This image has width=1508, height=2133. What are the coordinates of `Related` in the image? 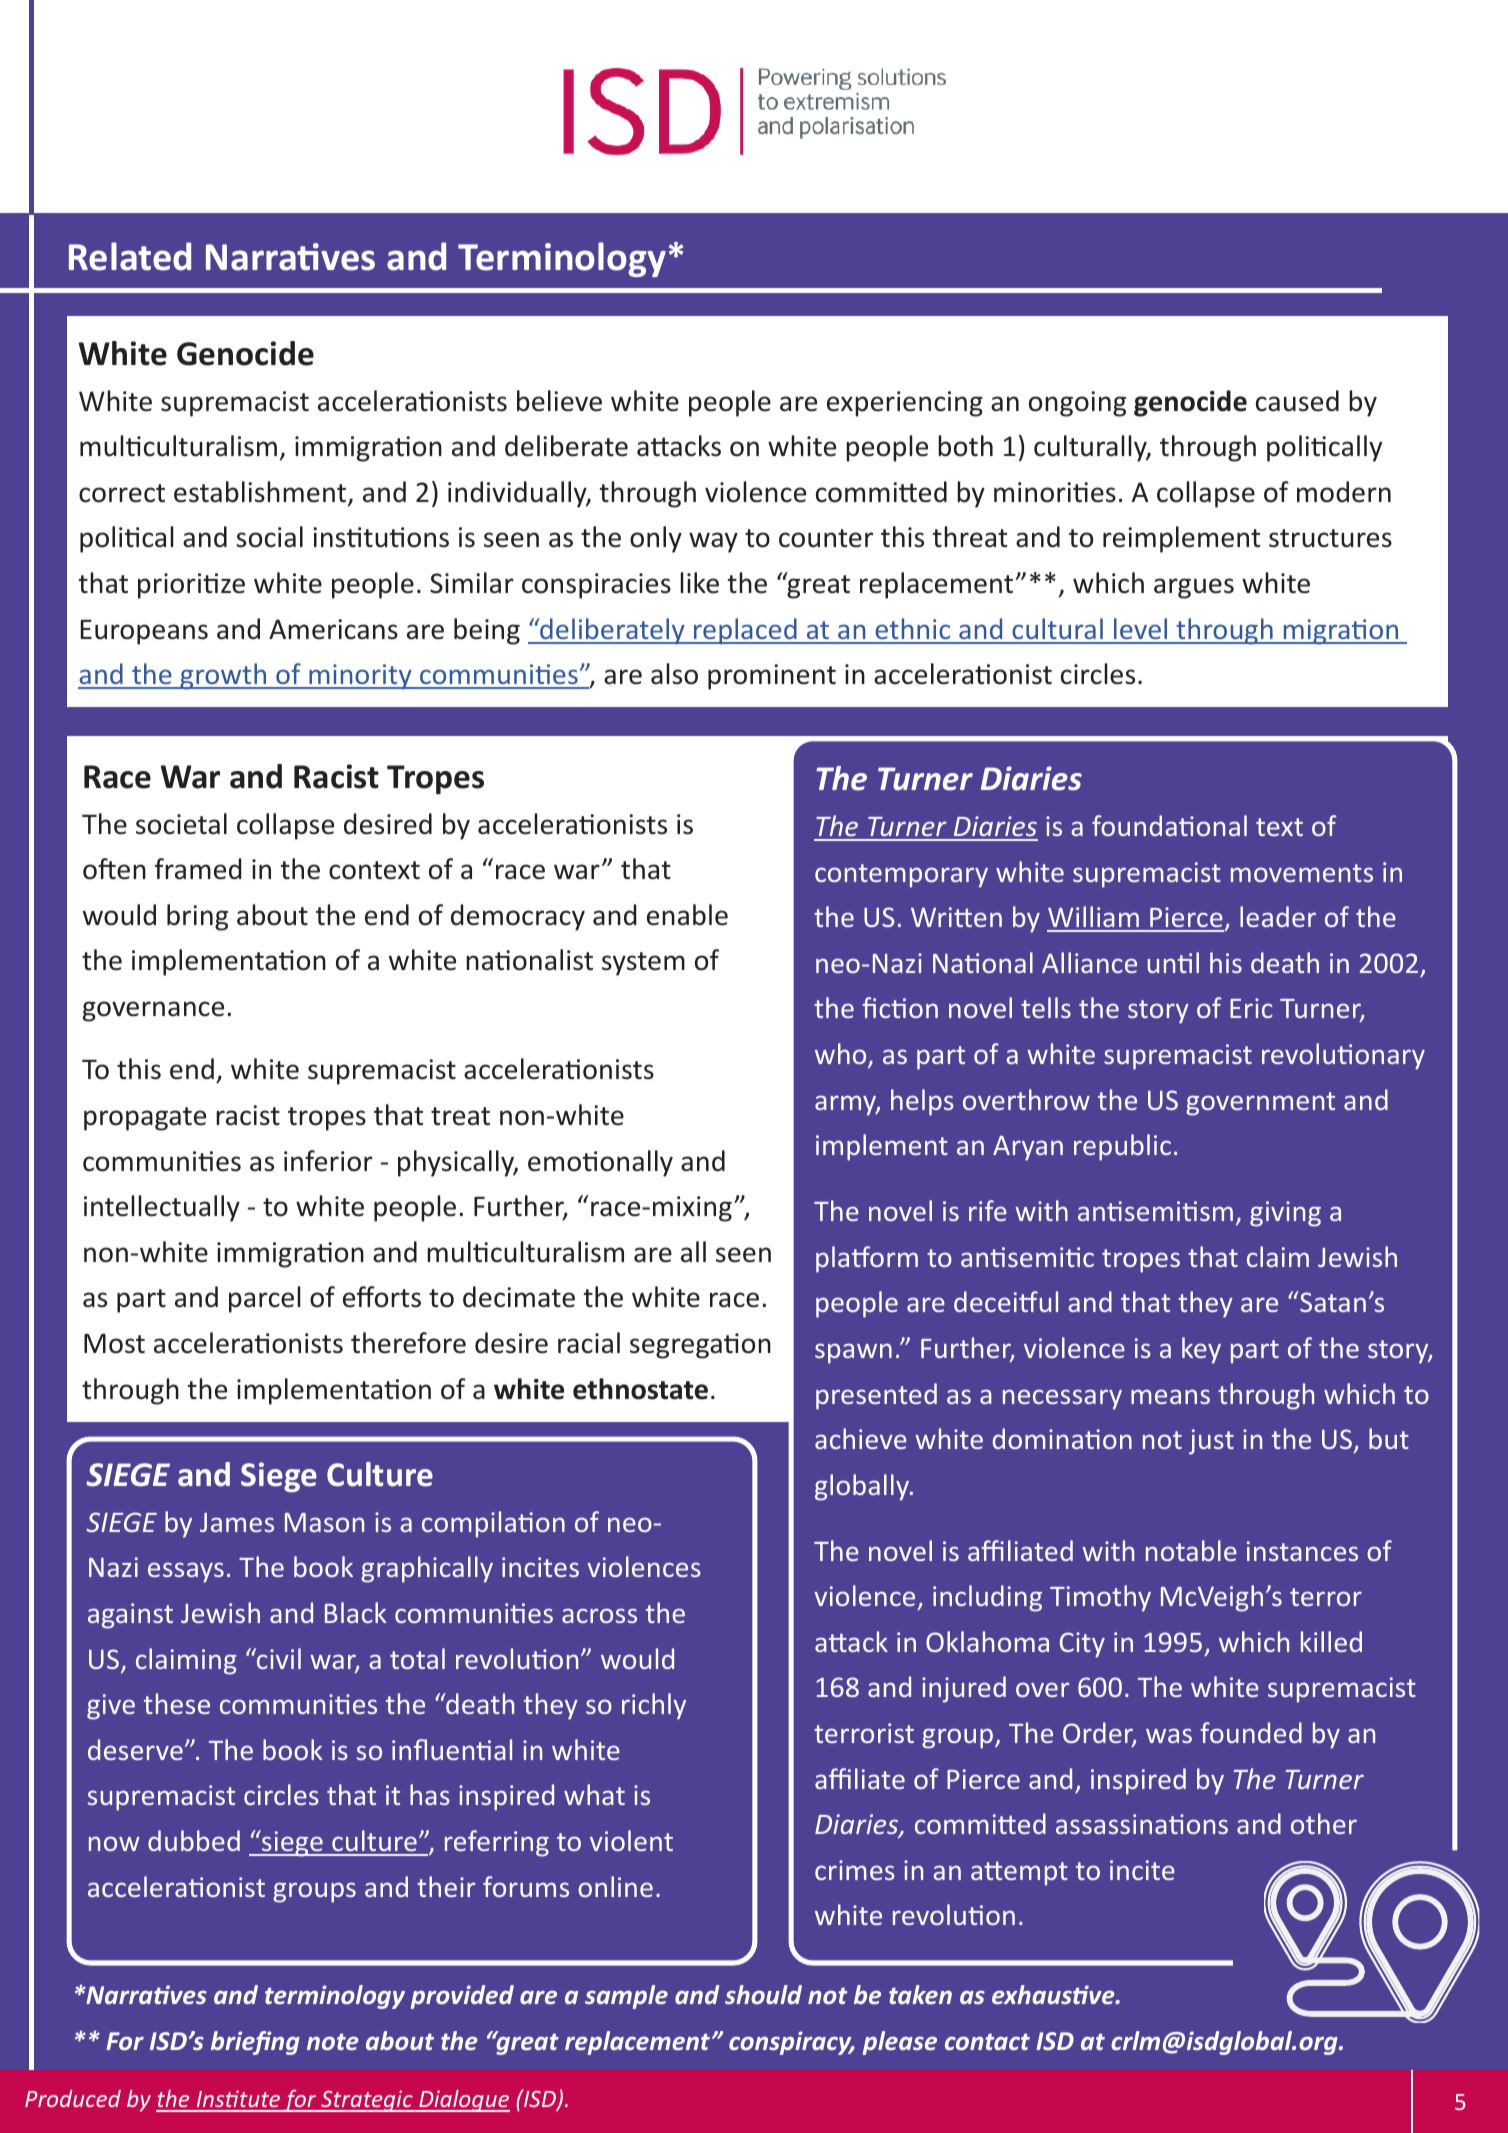 It's located at (130, 256).
